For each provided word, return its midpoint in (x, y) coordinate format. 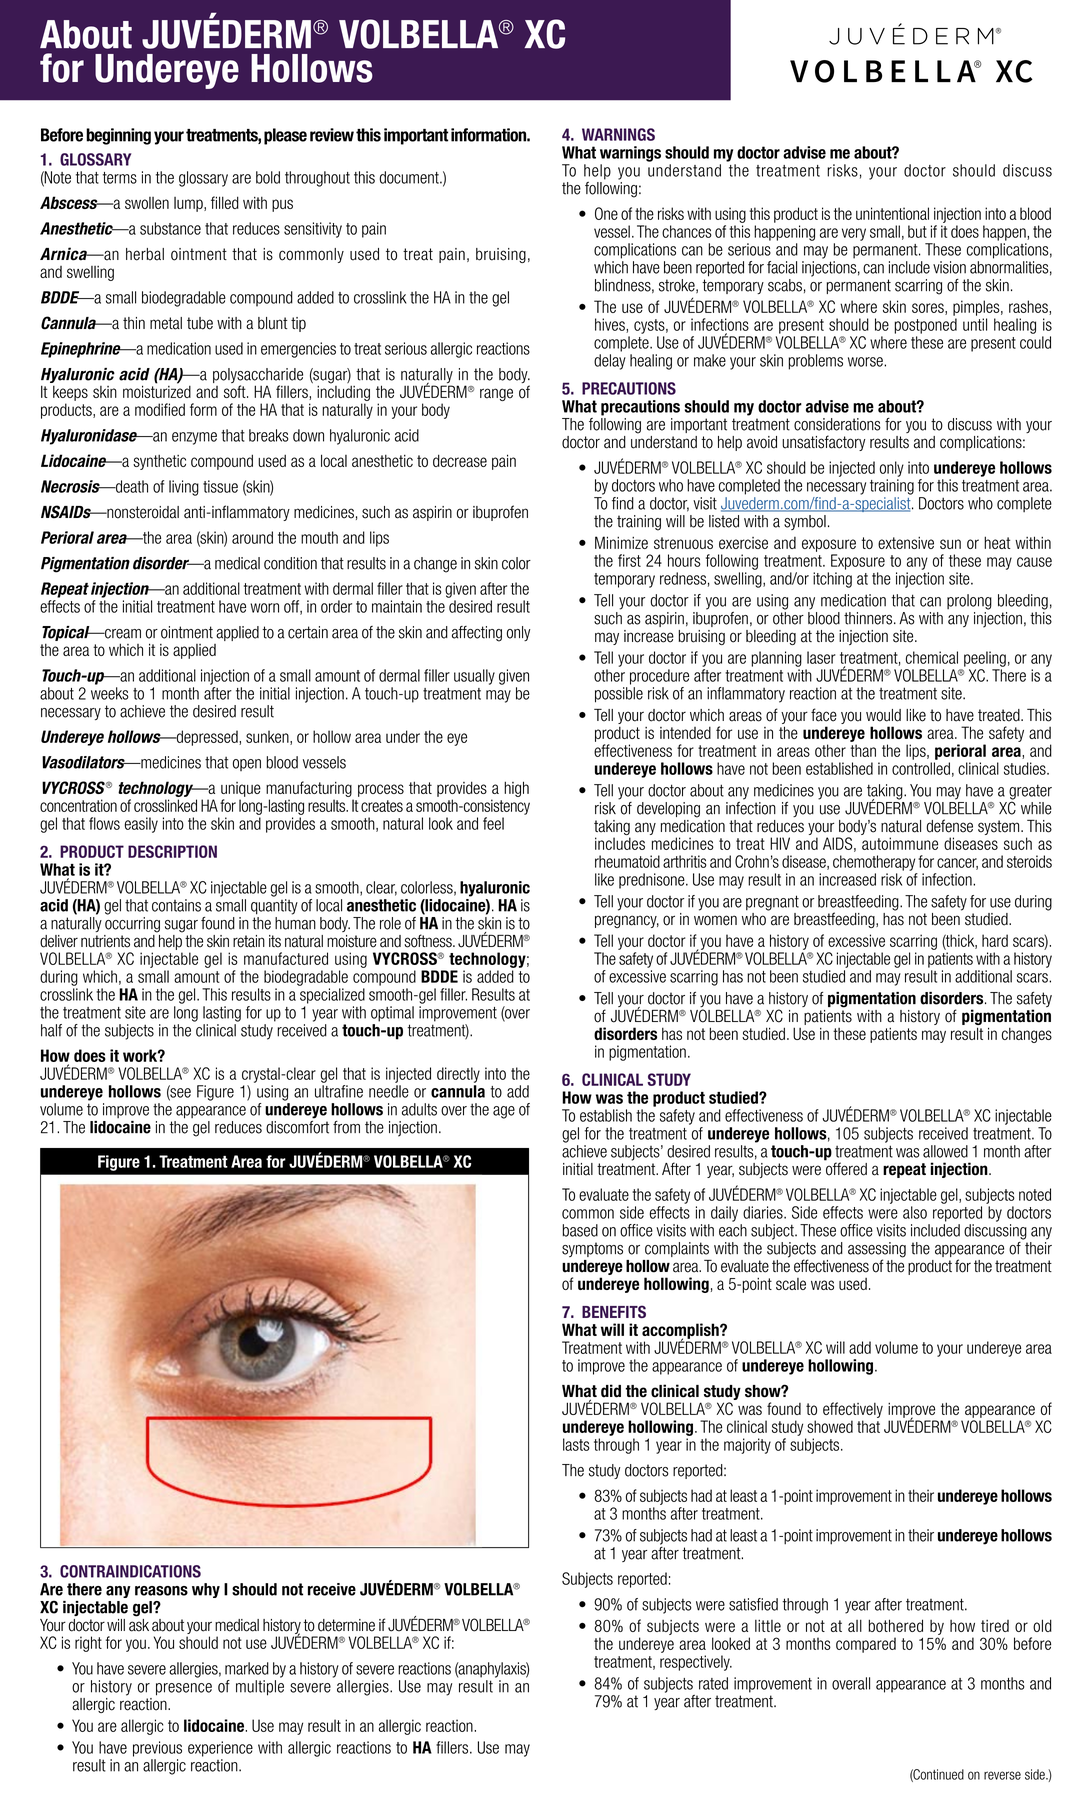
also (915, 1212)
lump (189, 204)
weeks (110, 693)
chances (687, 231)
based (580, 1230)
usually (474, 677)
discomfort (297, 1126)
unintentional (892, 213)
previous (157, 1749)
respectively (696, 1663)
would (883, 715)
